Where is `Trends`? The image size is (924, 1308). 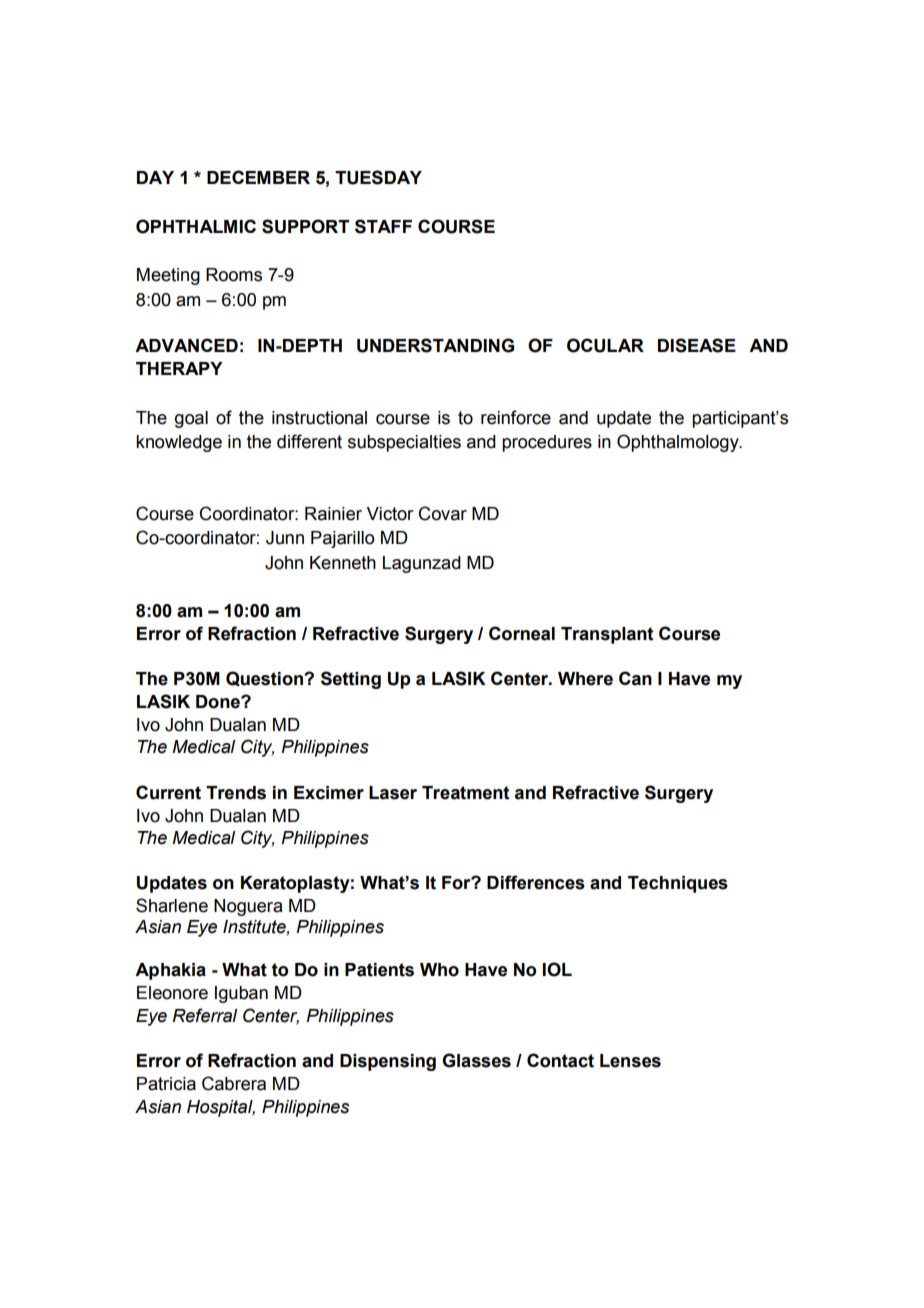 Trends is located at coordinates (236, 793).
